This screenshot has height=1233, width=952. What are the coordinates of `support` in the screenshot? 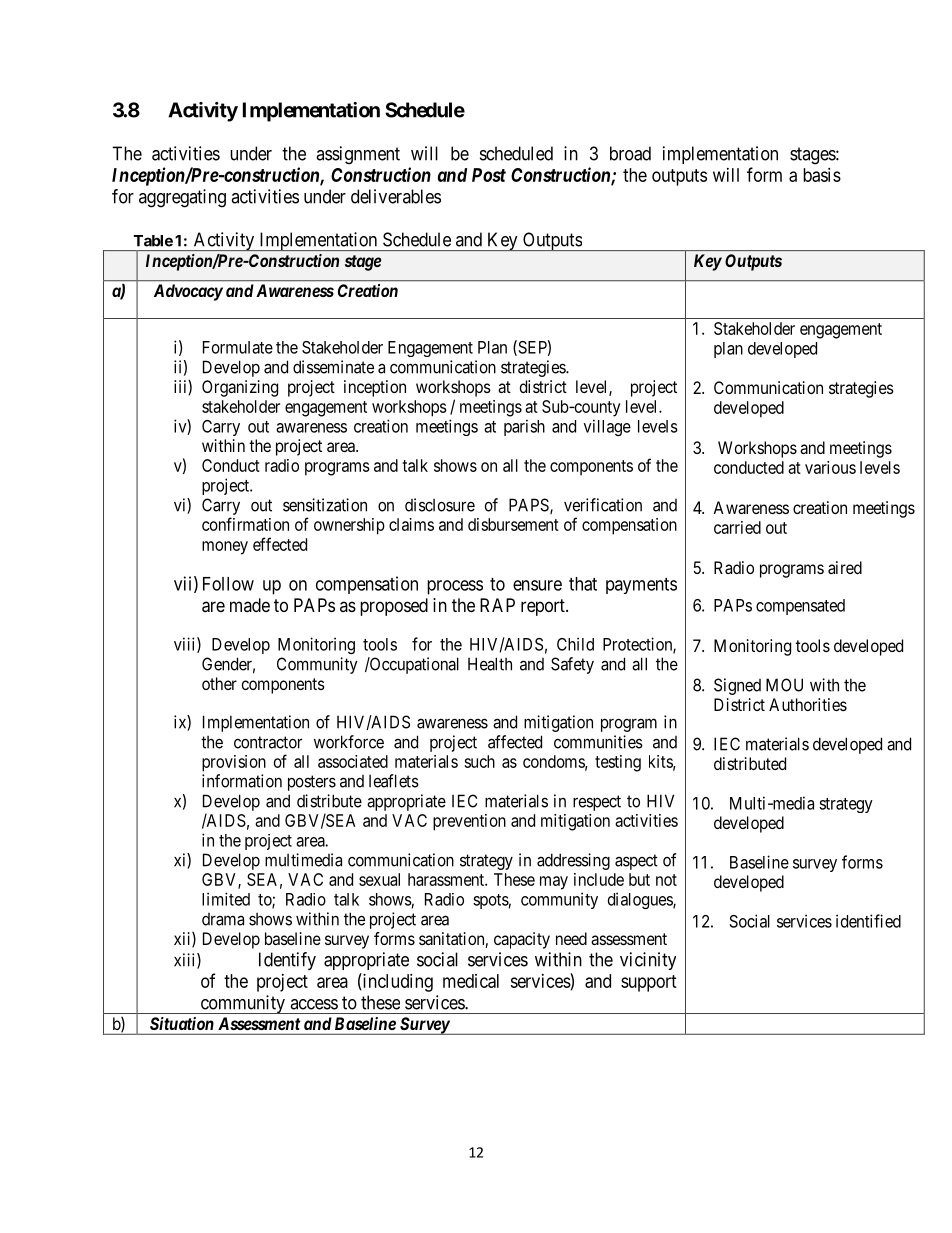 It's located at (649, 983).
